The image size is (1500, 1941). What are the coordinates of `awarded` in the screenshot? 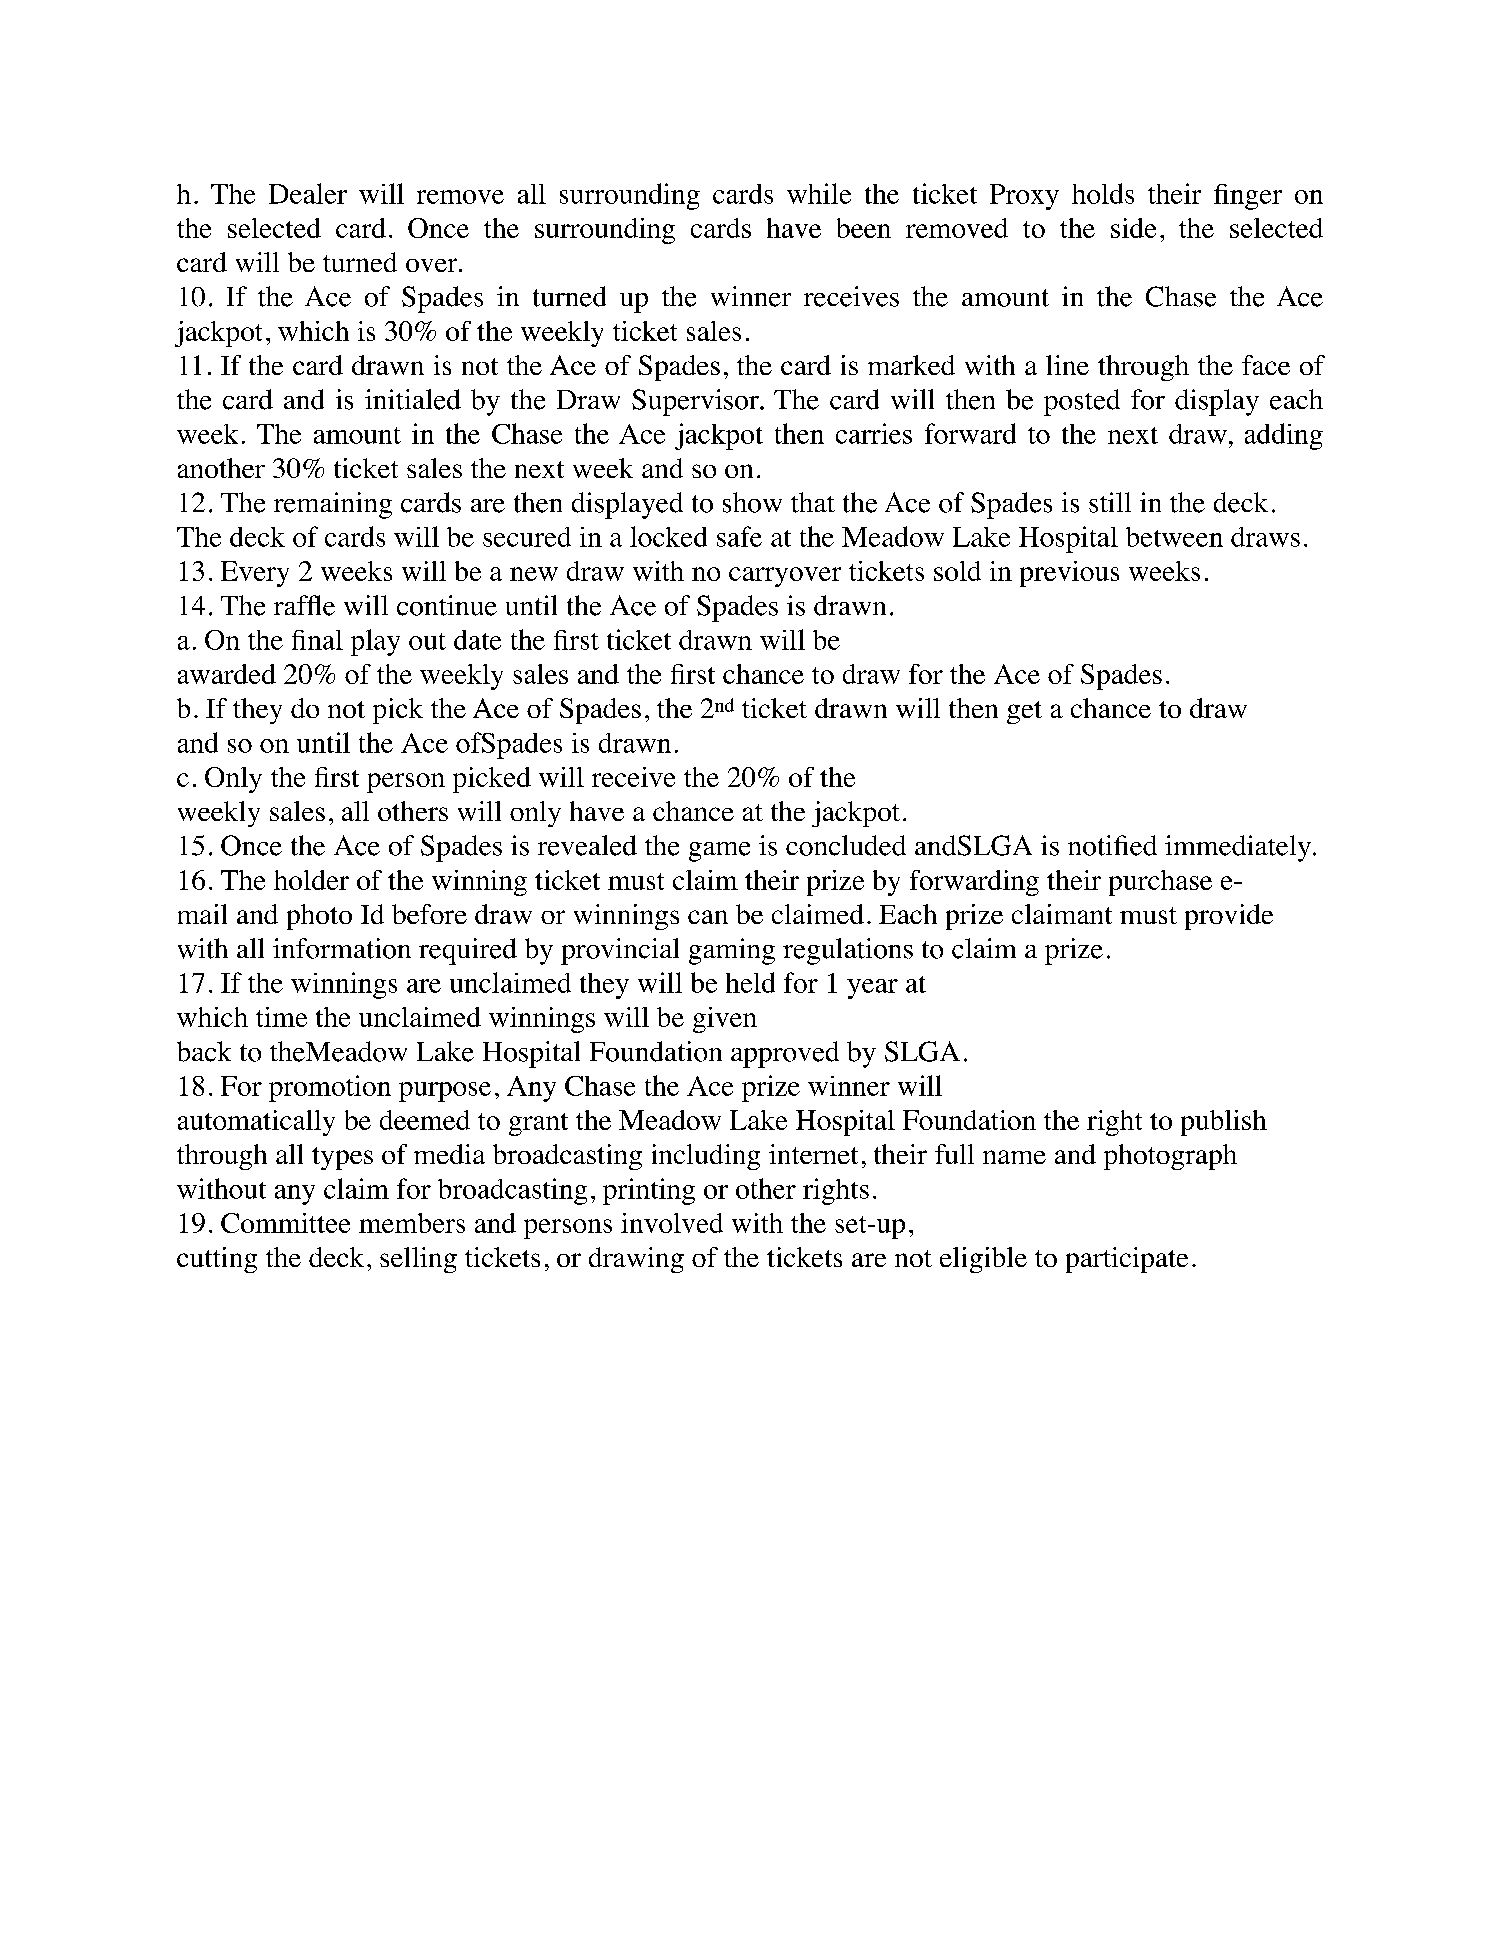 It's located at (227, 674).
